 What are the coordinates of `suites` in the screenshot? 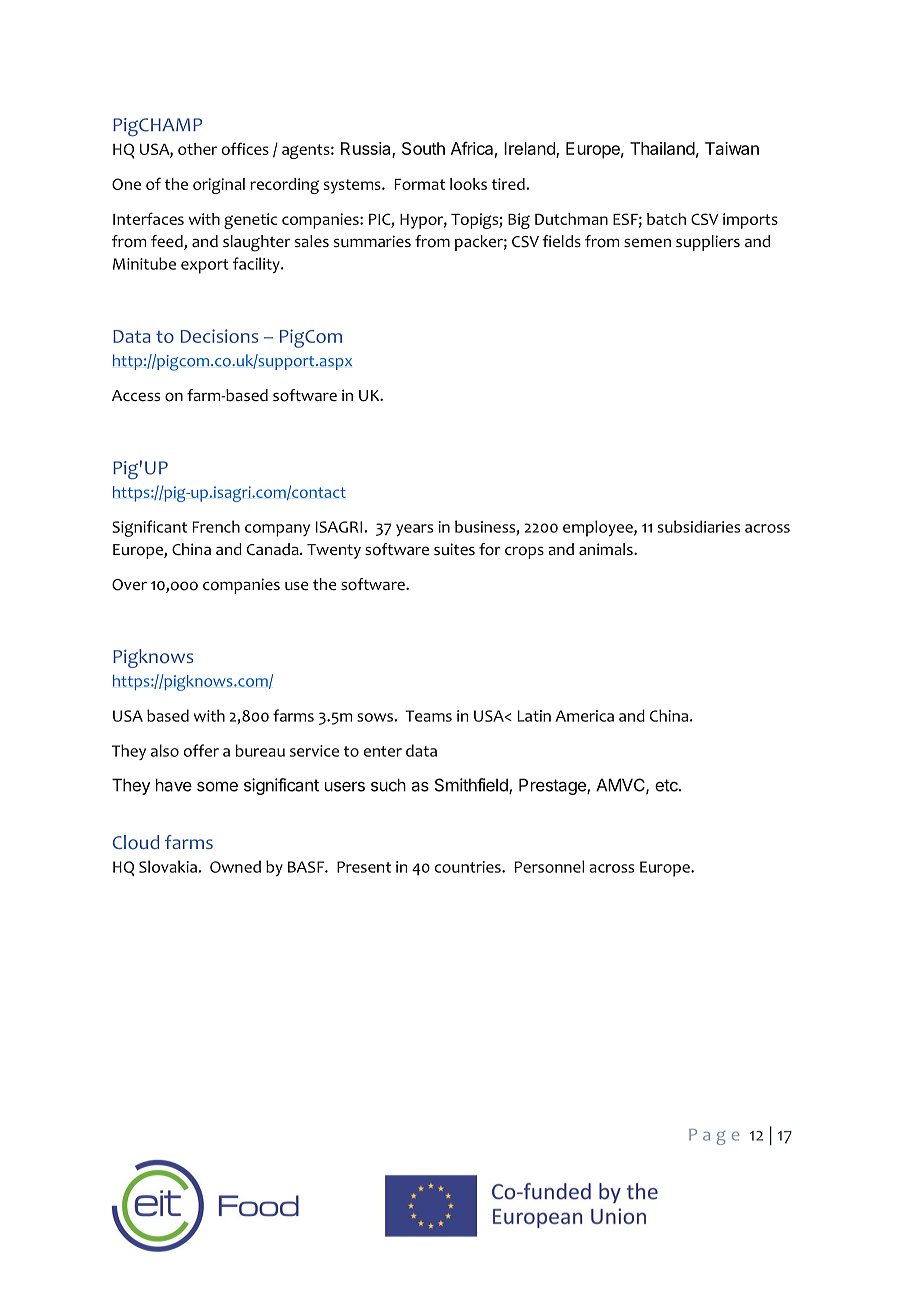 It's located at (454, 549).
